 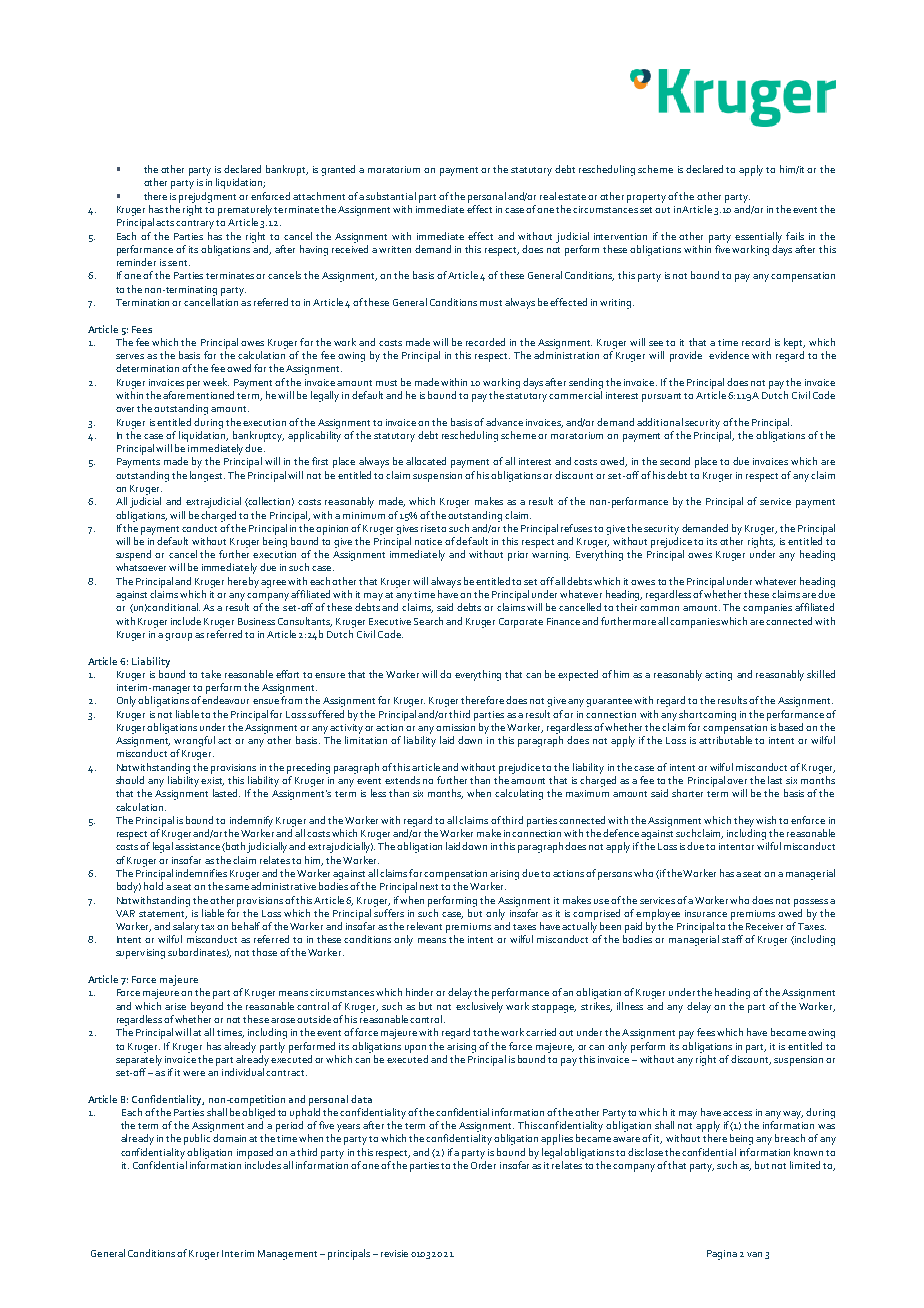 I want to click on they, so click(x=744, y=821).
